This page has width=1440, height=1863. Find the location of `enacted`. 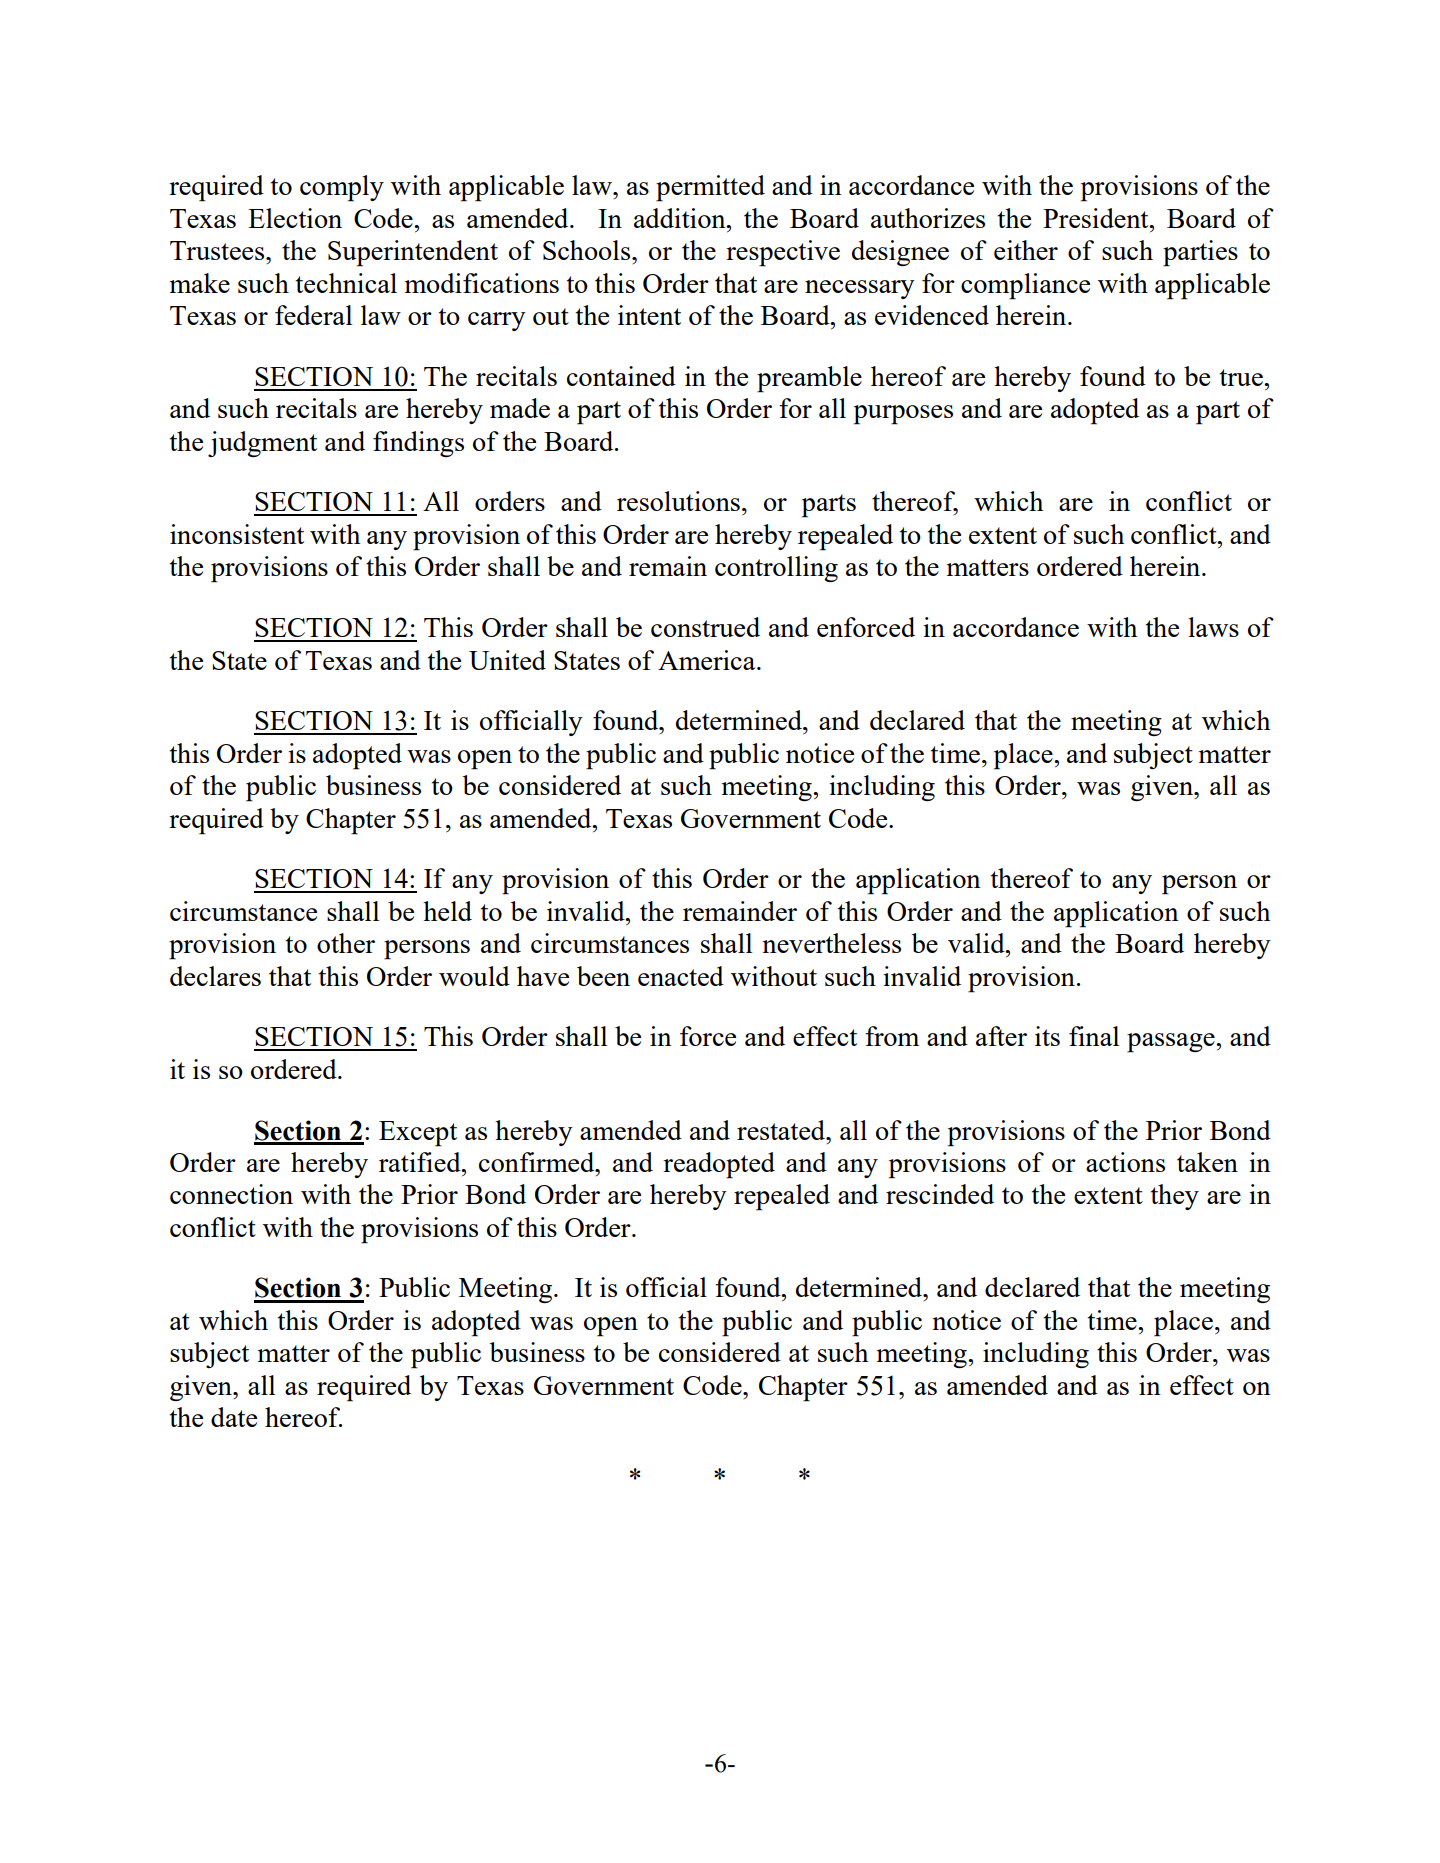

enacted is located at coordinates (681, 976).
